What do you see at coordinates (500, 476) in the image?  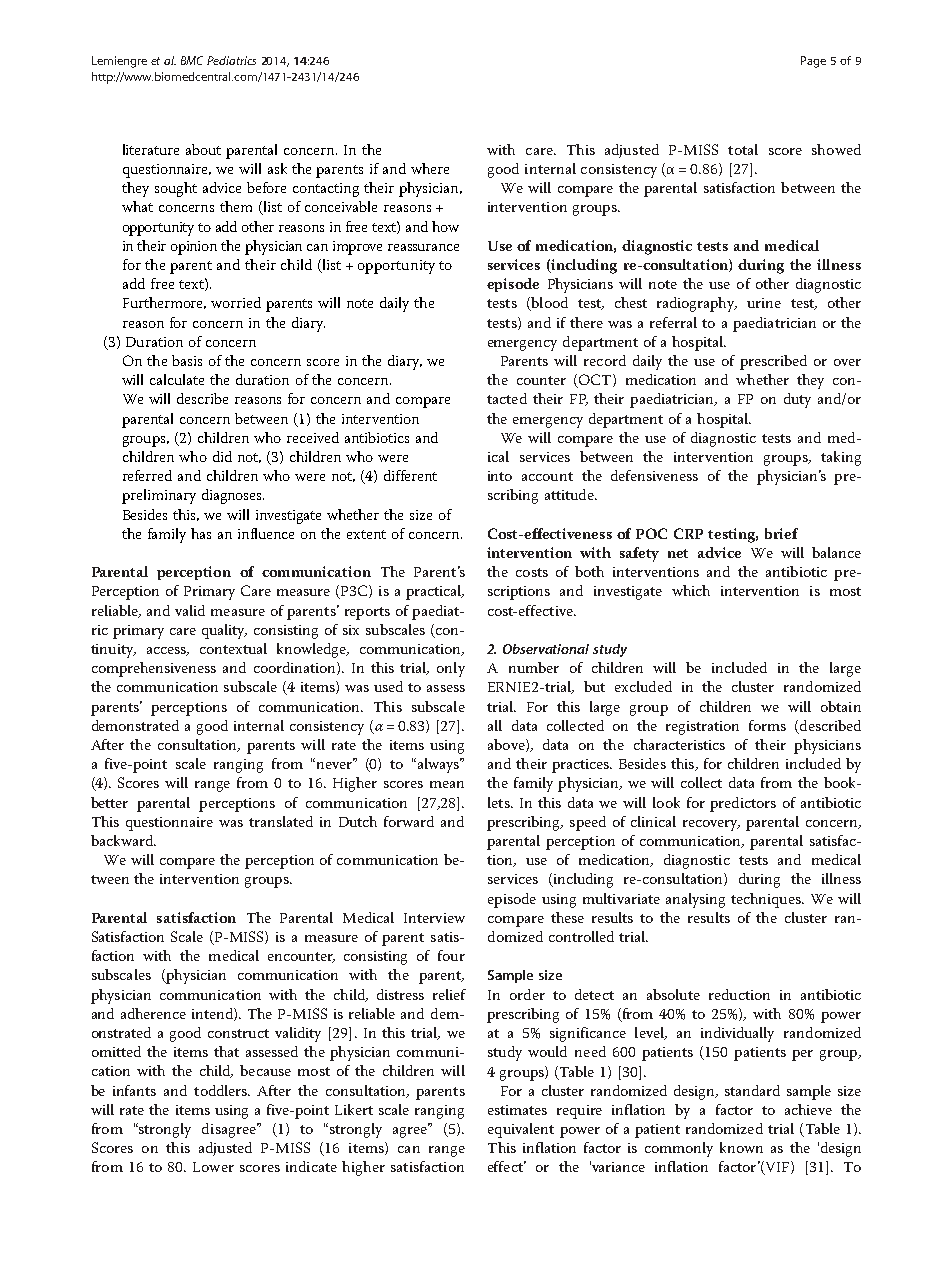 I see `into` at bounding box center [500, 476].
